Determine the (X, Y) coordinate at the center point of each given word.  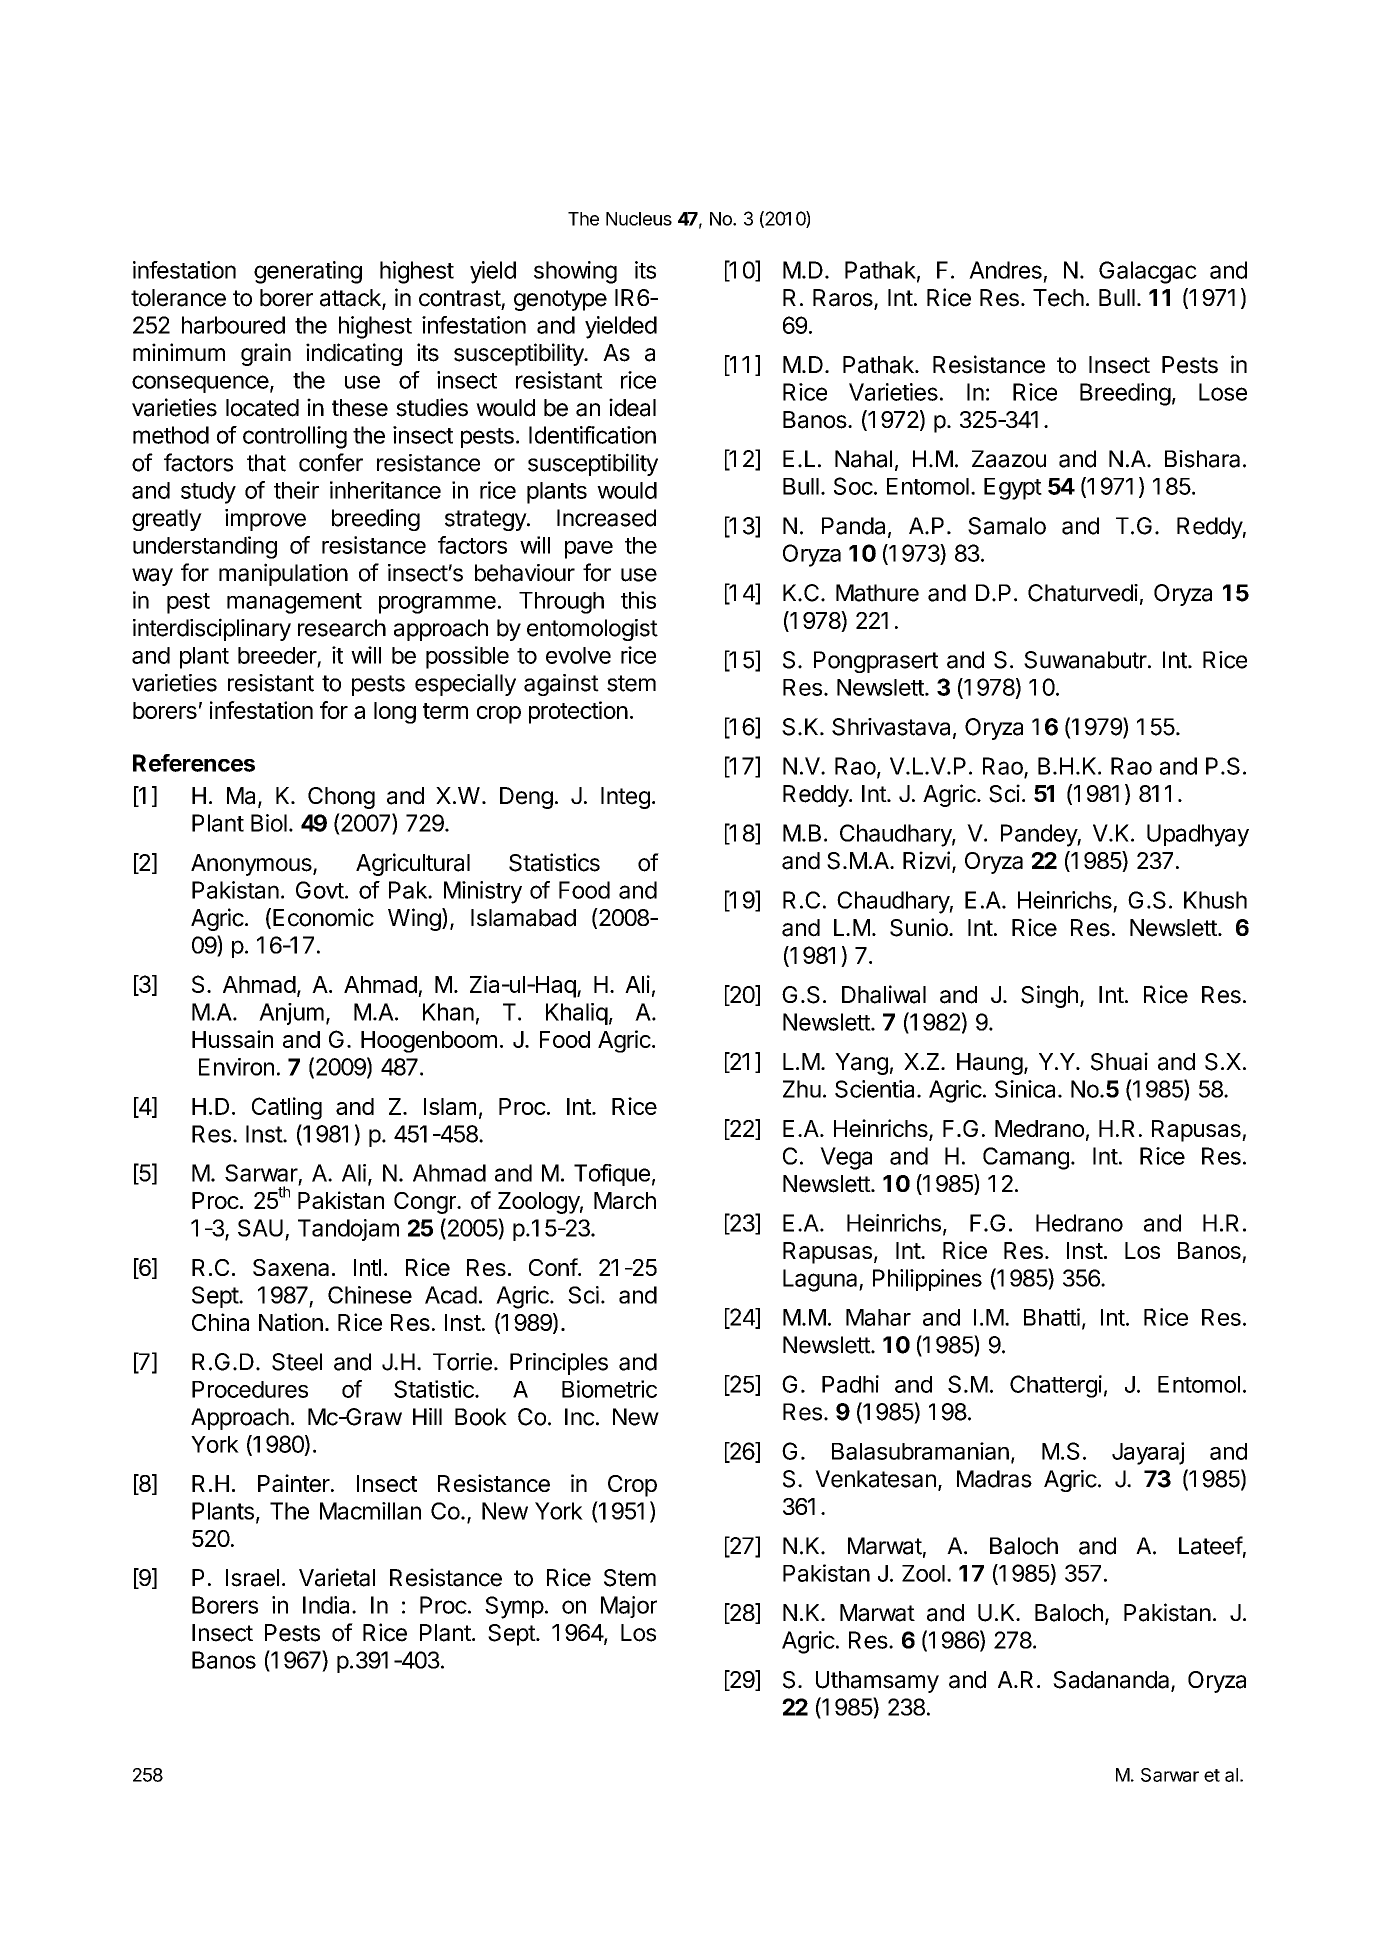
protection (578, 712)
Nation (291, 1322)
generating (308, 272)
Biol (269, 823)
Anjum (291, 1014)
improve (265, 520)
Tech (1058, 298)
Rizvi (926, 860)
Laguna (821, 1280)
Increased (606, 518)
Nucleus (639, 219)
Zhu (802, 1089)
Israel (252, 1578)
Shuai (1119, 1061)
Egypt (1013, 489)
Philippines (927, 1280)
